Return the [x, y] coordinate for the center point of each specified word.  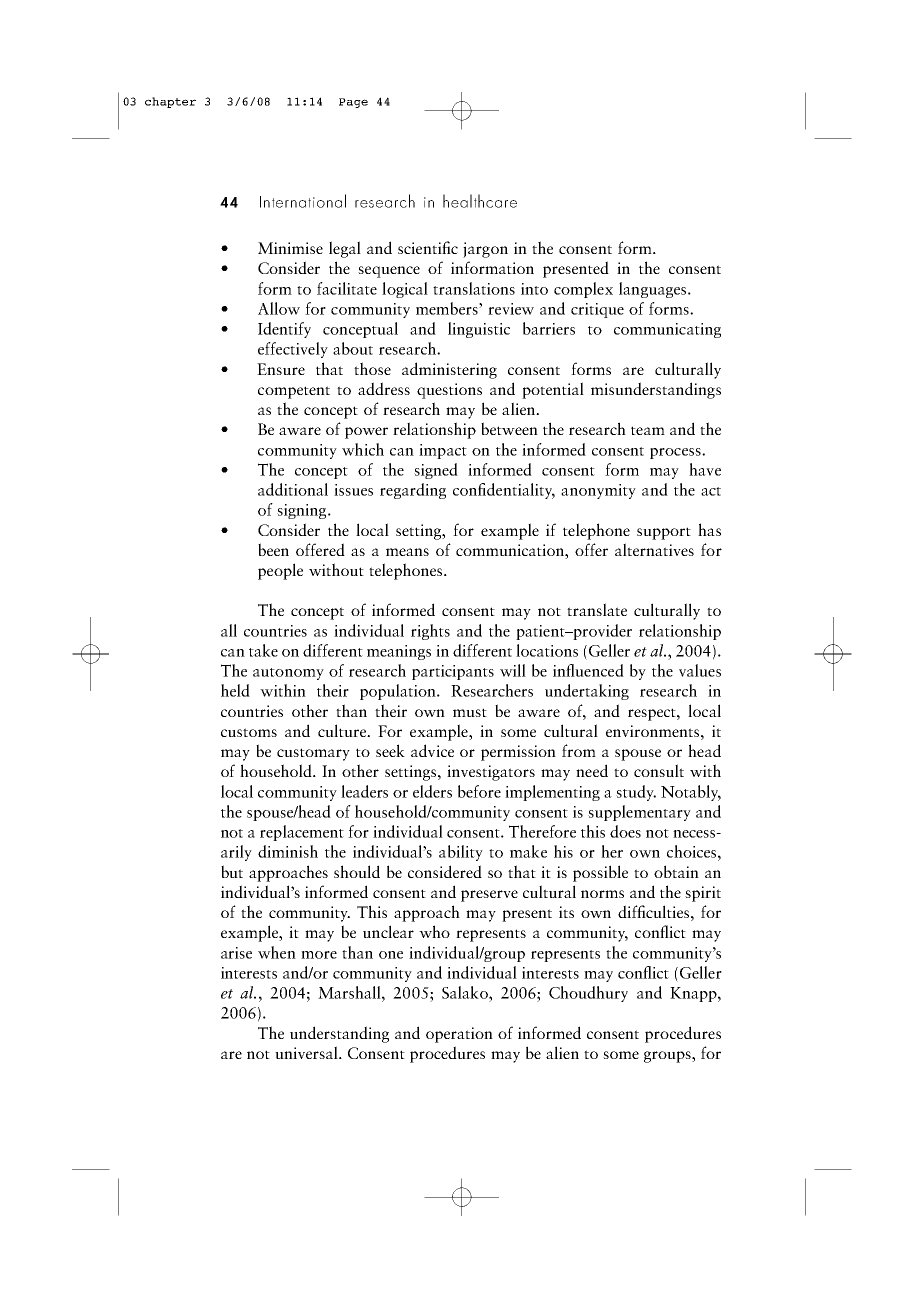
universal [307, 1052]
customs [249, 732]
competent [294, 392]
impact [443, 451]
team [648, 430]
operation [459, 1035]
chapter [170, 102]
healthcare [480, 201]
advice [432, 750]
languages [654, 290]
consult [659, 770]
